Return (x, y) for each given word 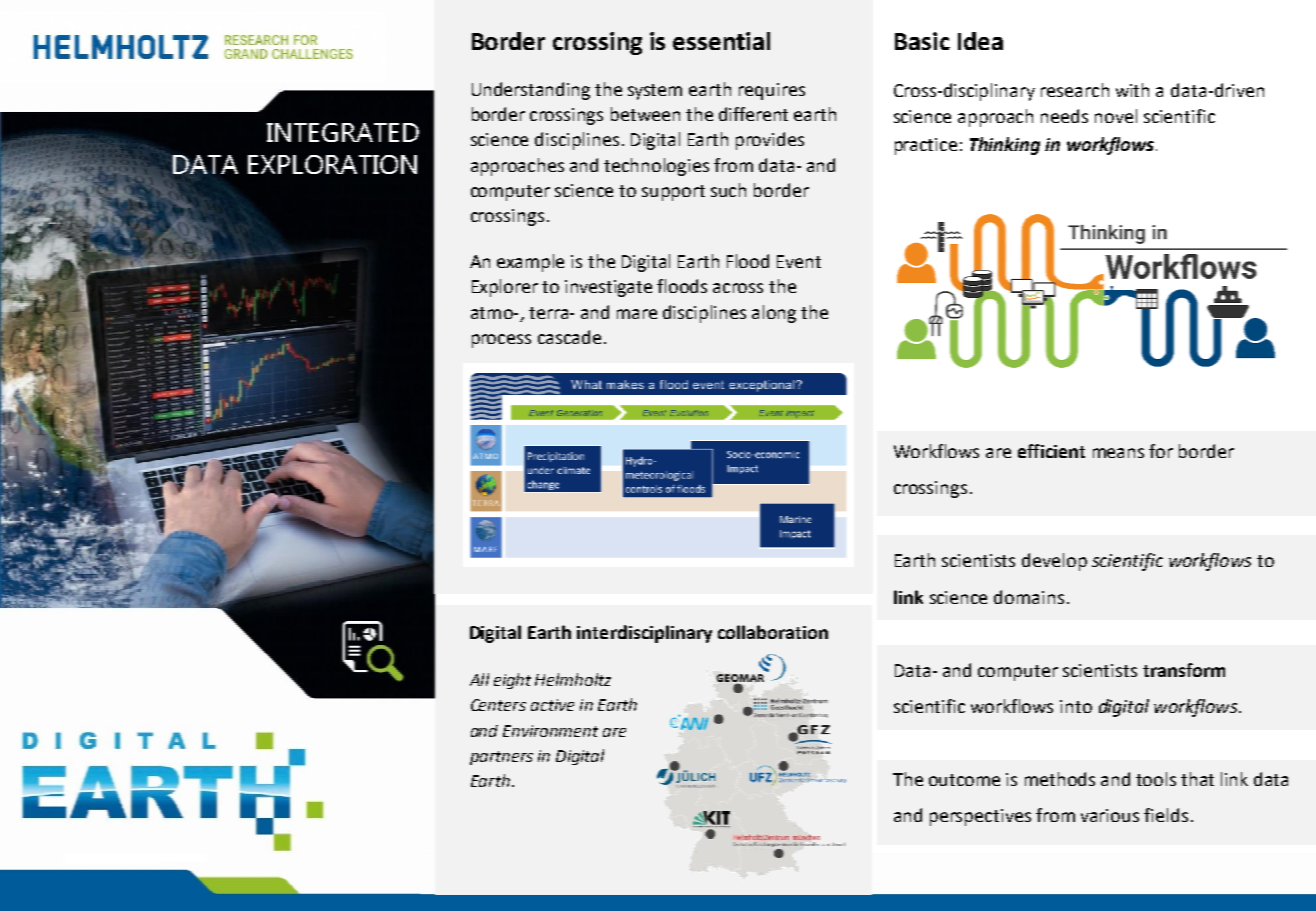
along (774, 314)
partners (501, 758)
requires (772, 91)
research (1075, 90)
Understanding (531, 91)
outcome (964, 780)
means (1118, 453)
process (501, 341)
